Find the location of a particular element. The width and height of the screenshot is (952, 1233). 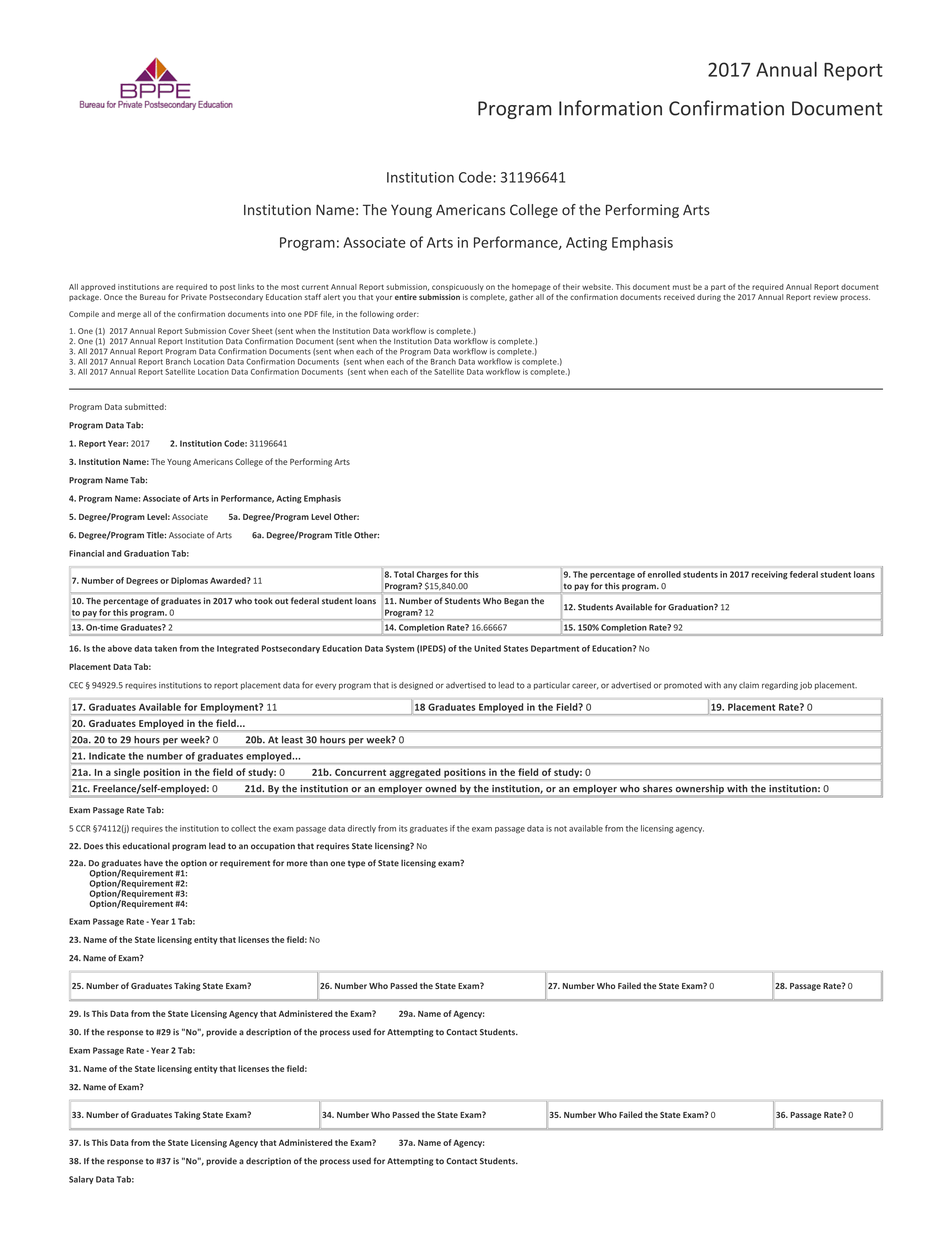

claim is located at coordinates (749, 685).
